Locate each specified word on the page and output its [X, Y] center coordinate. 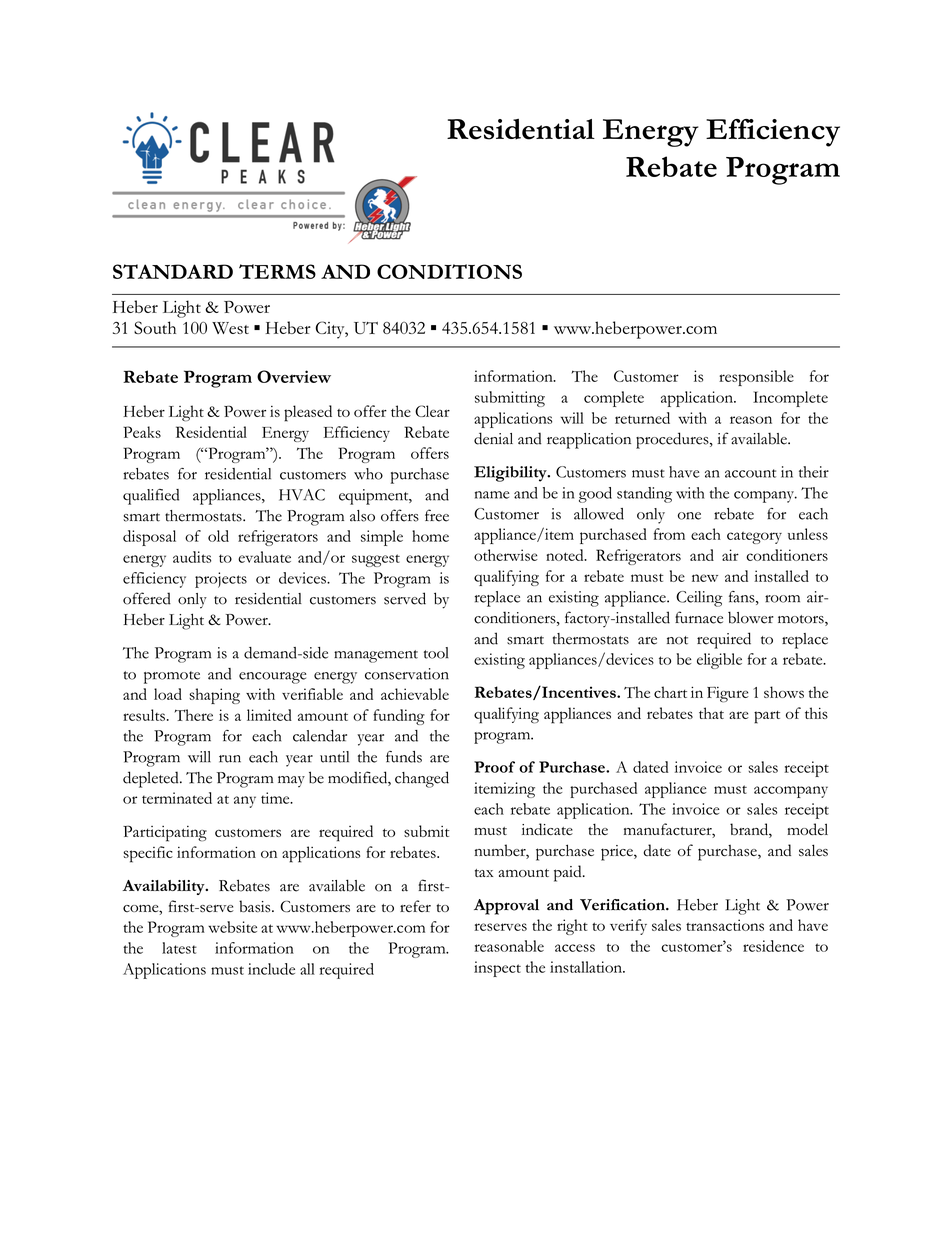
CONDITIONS [449, 271]
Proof [494, 767]
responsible [756, 378]
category [754, 538]
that [711, 713]
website [232, 927]
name [492, 495]
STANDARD [173, 271]
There [194, 715]
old [218, 536]
